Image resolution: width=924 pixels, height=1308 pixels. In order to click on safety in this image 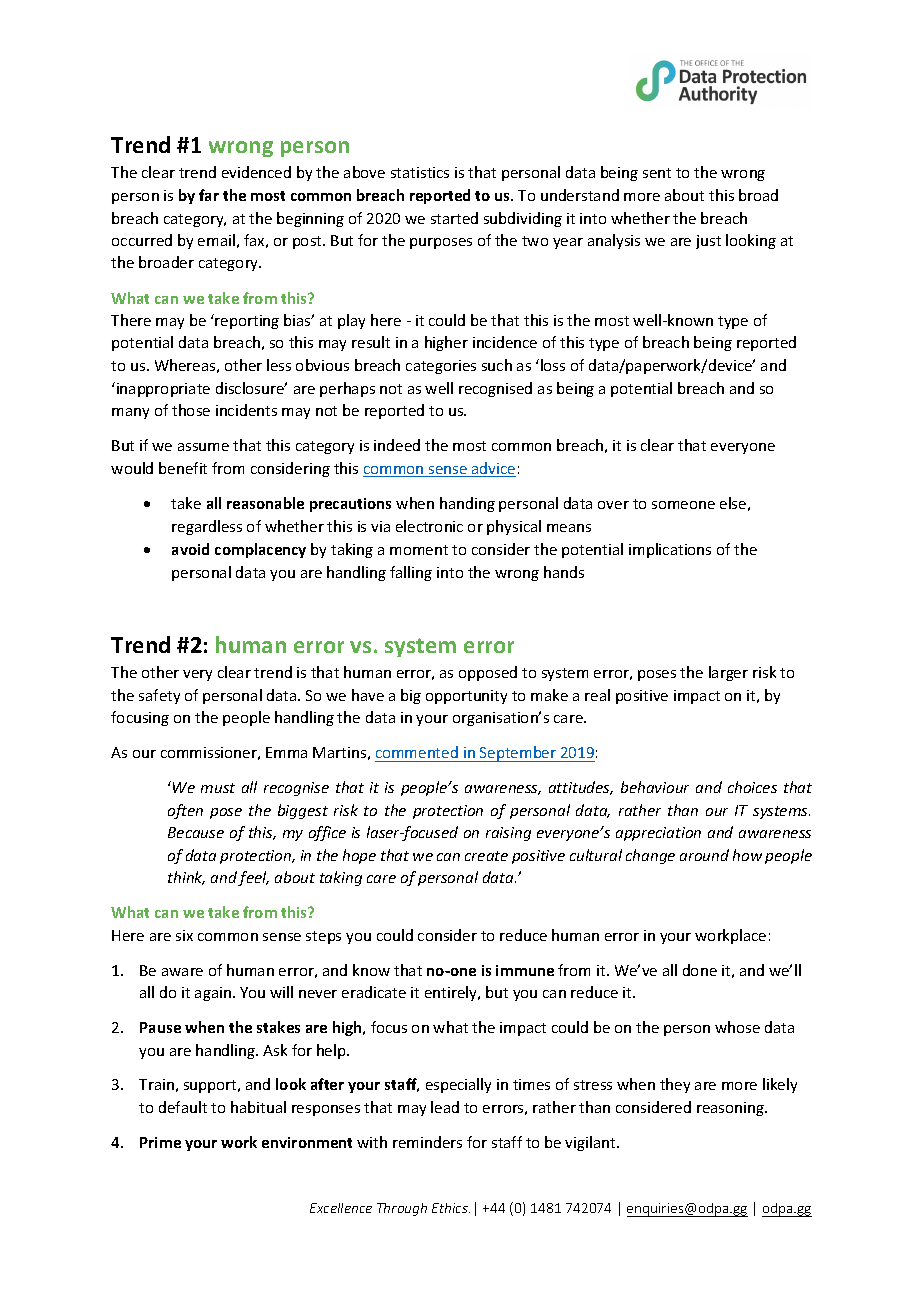, I will do `click(159, 696)`.
